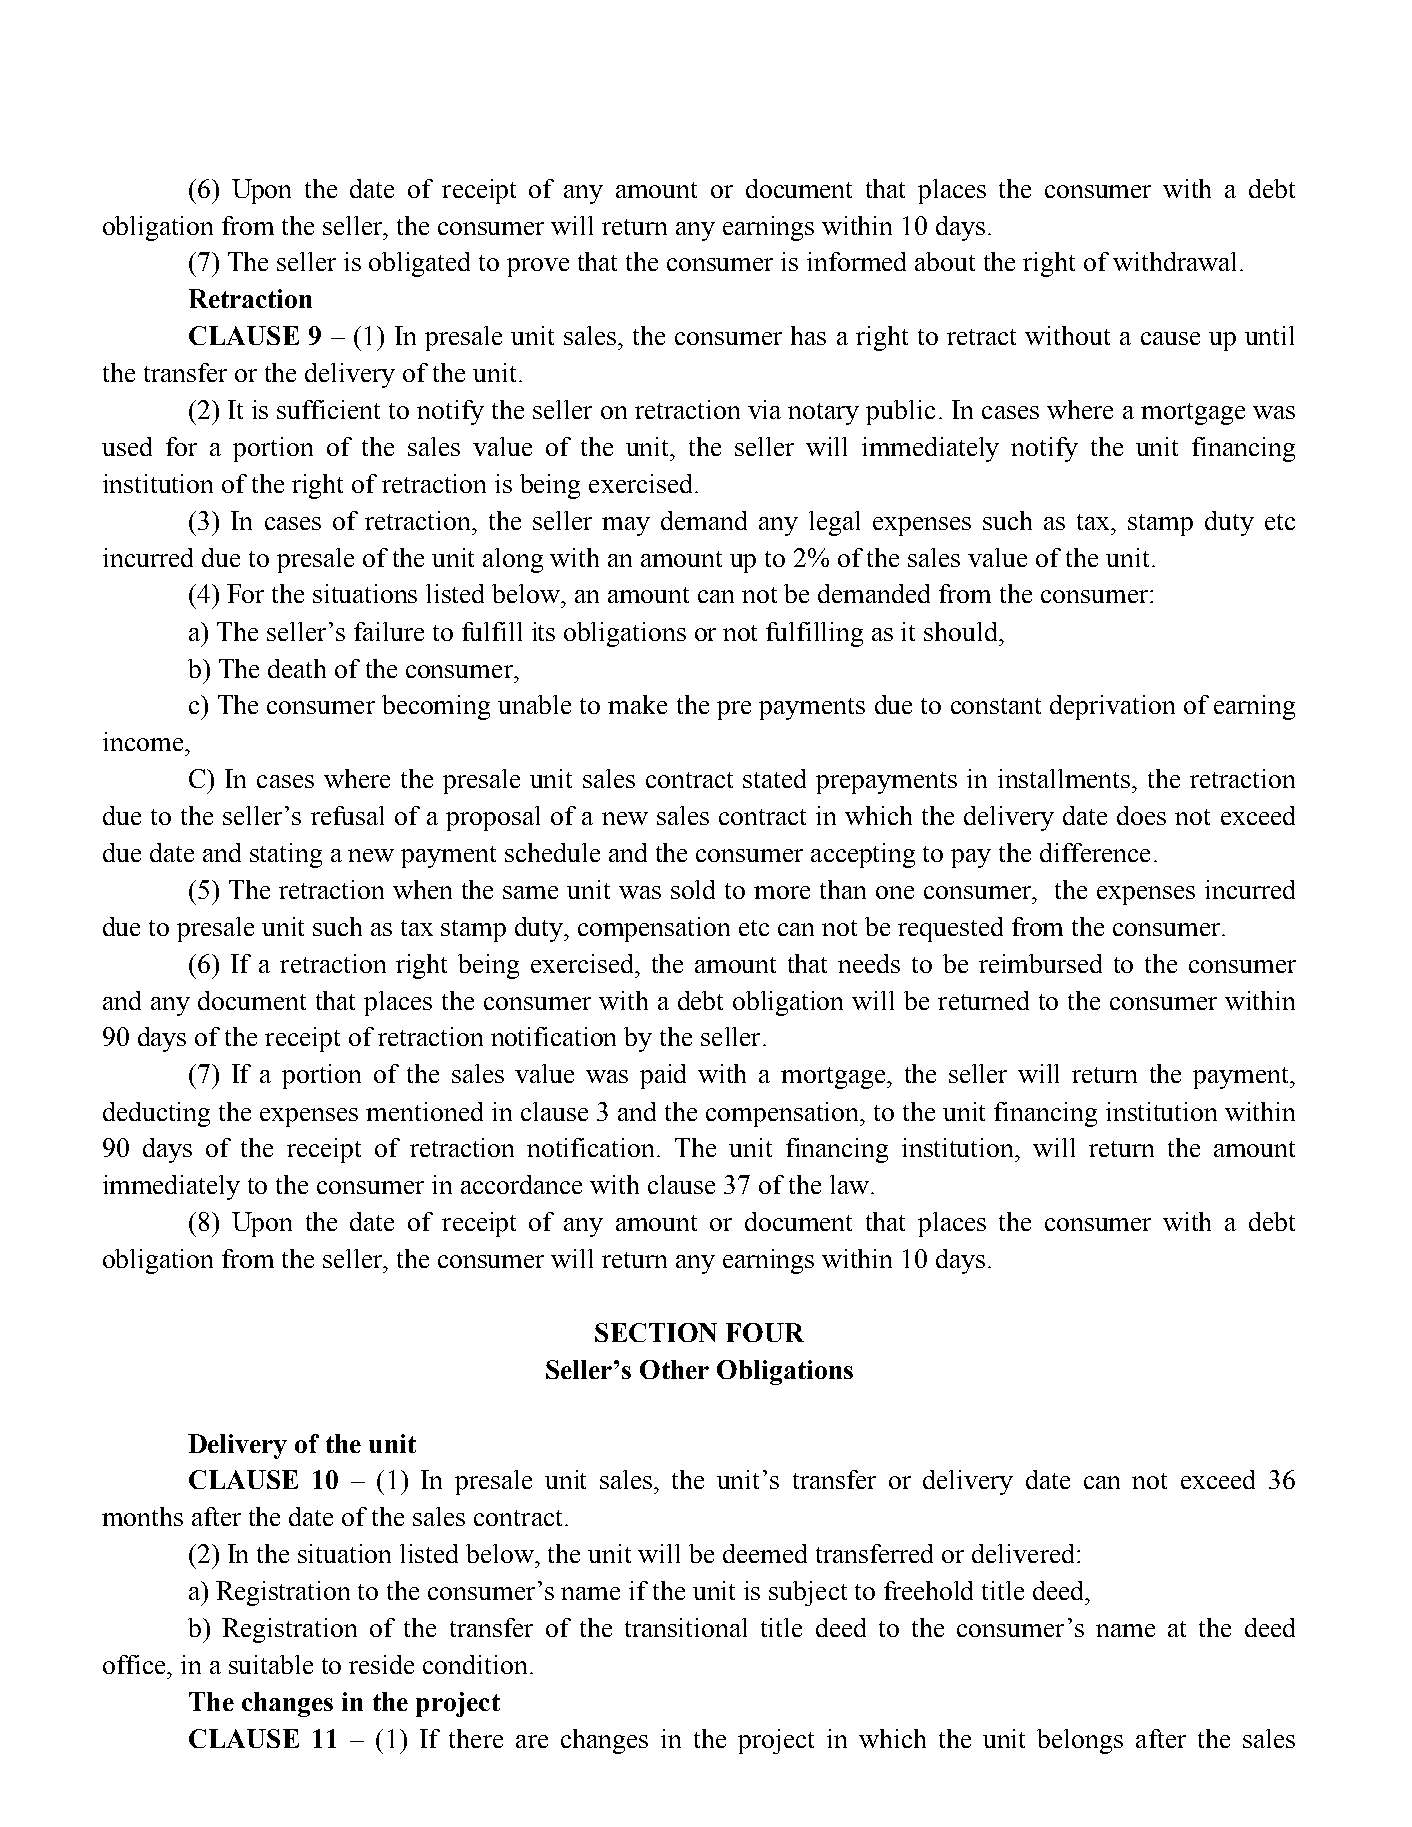  What do you see at coordinates (1025, 1553) in the document?
I see `delivered` at bounding box center [1025, 1553].
